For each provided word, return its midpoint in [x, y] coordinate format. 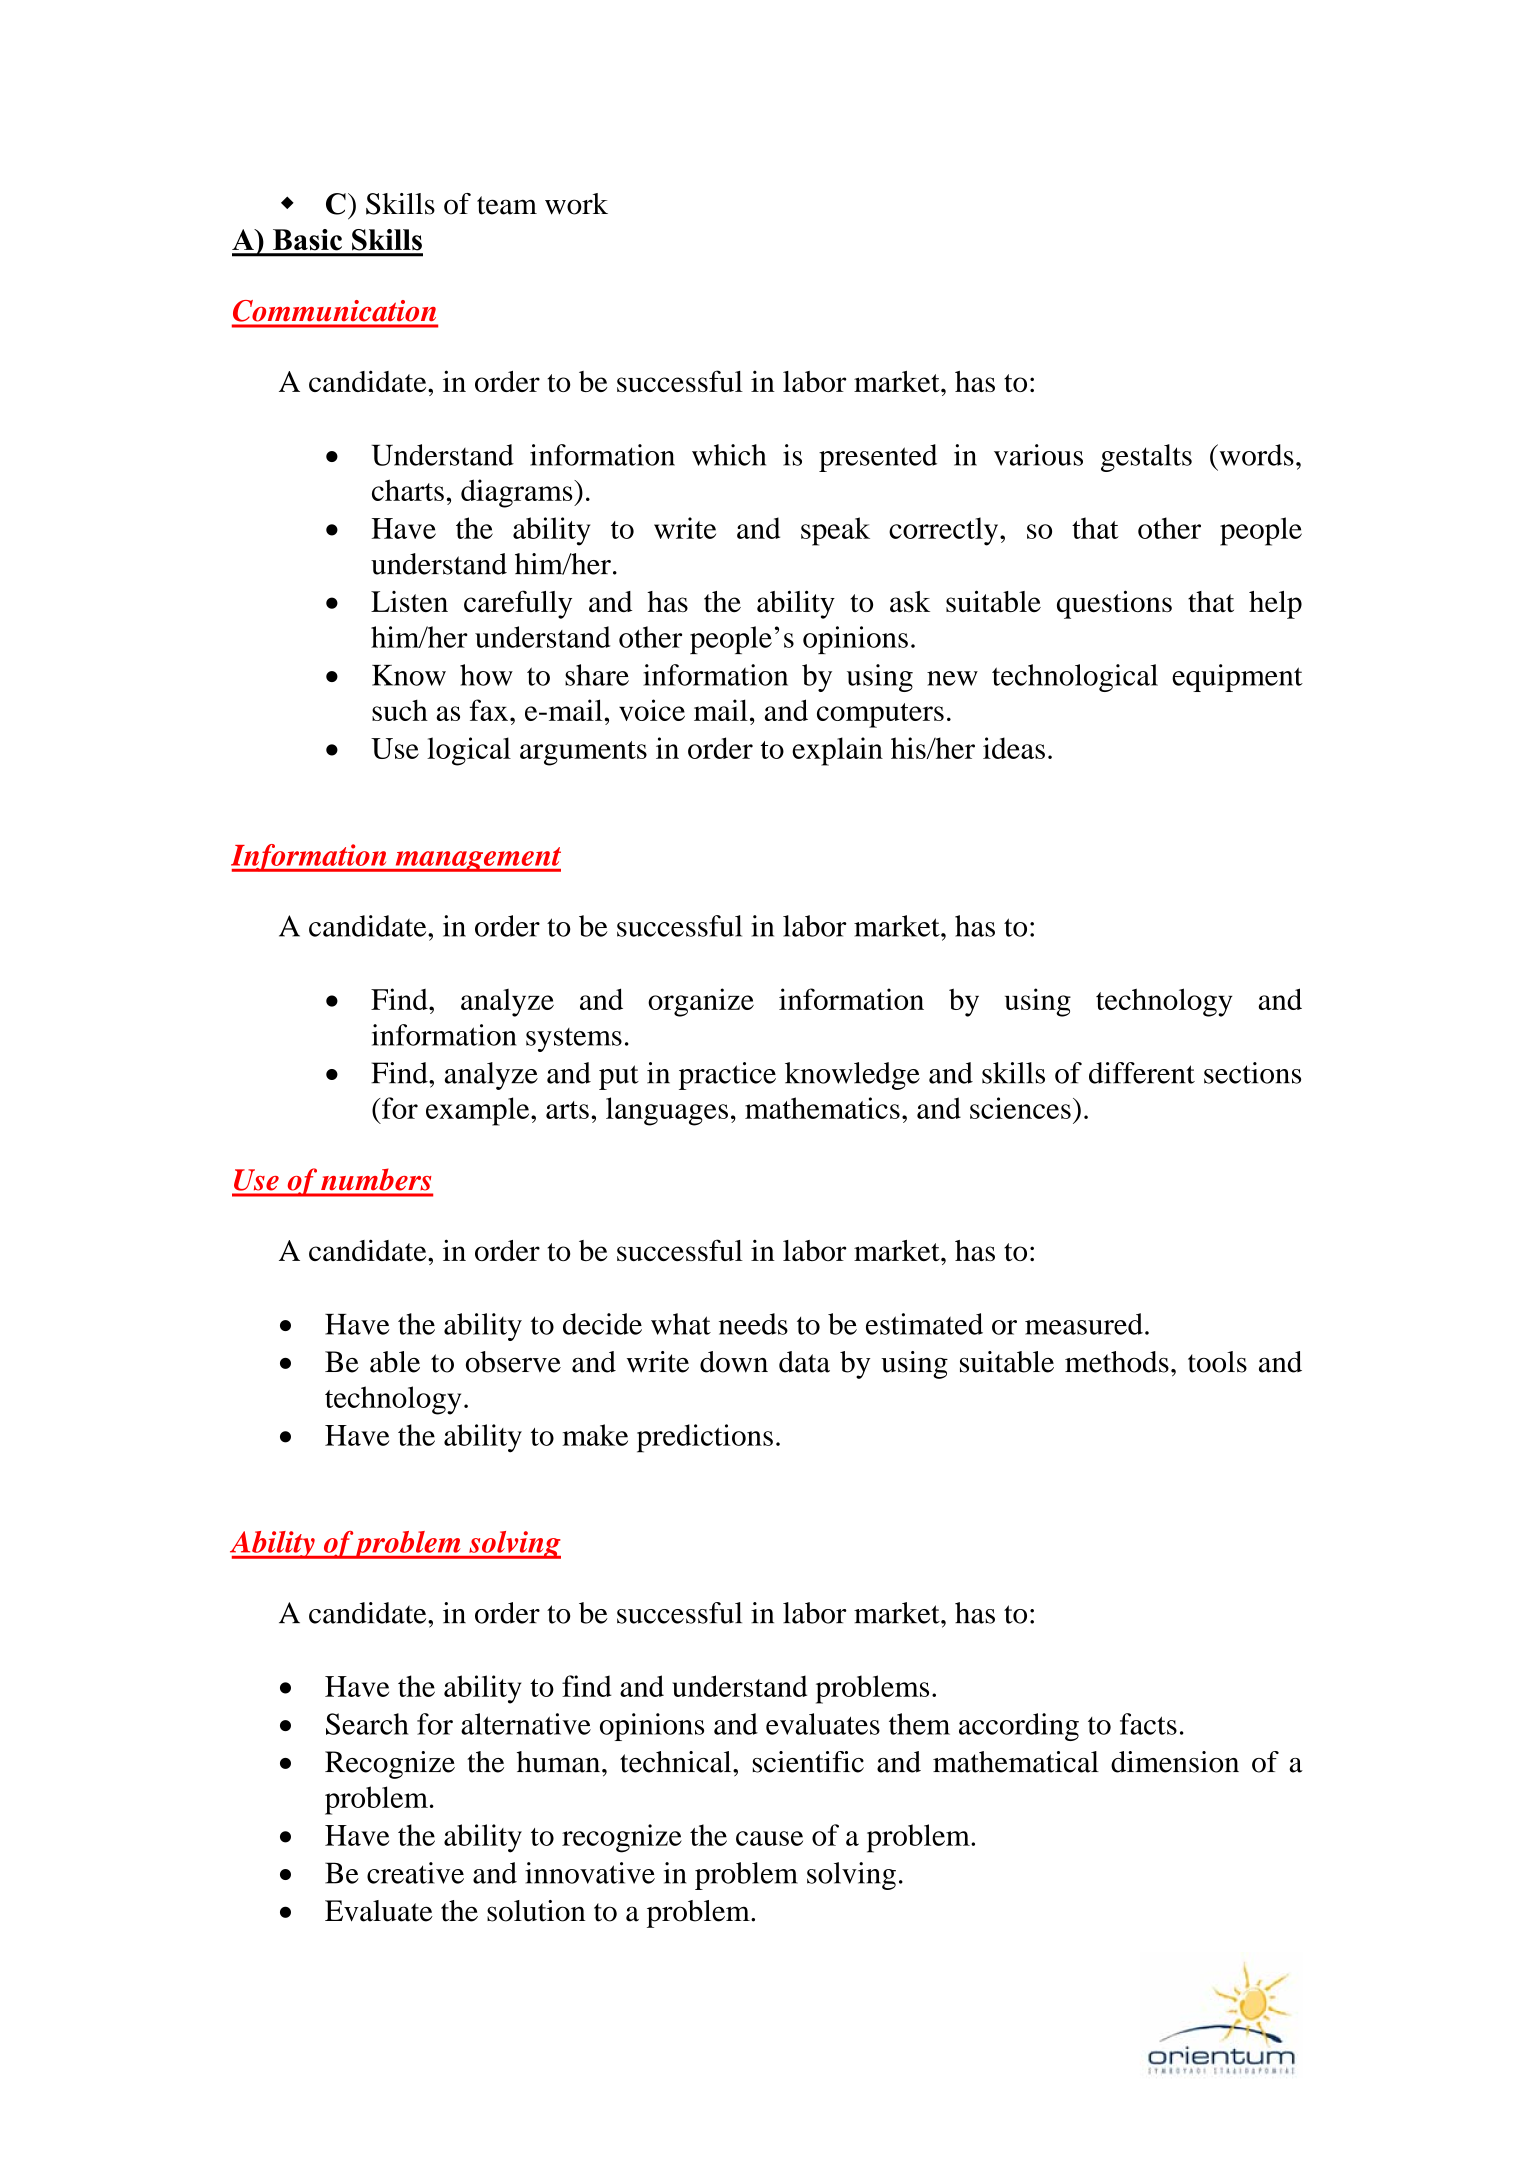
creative [415, 1873]
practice [727, 1076]
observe [513, 1362]
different [1142, 1073]
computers [880, 715]
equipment [1237, 678]
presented [878, 458]
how [486, 675]
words [1255, 455]
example [479, 1111]
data [804, 1362]
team [507, 205]
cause [769, 1838]
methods [1117, 1362]
